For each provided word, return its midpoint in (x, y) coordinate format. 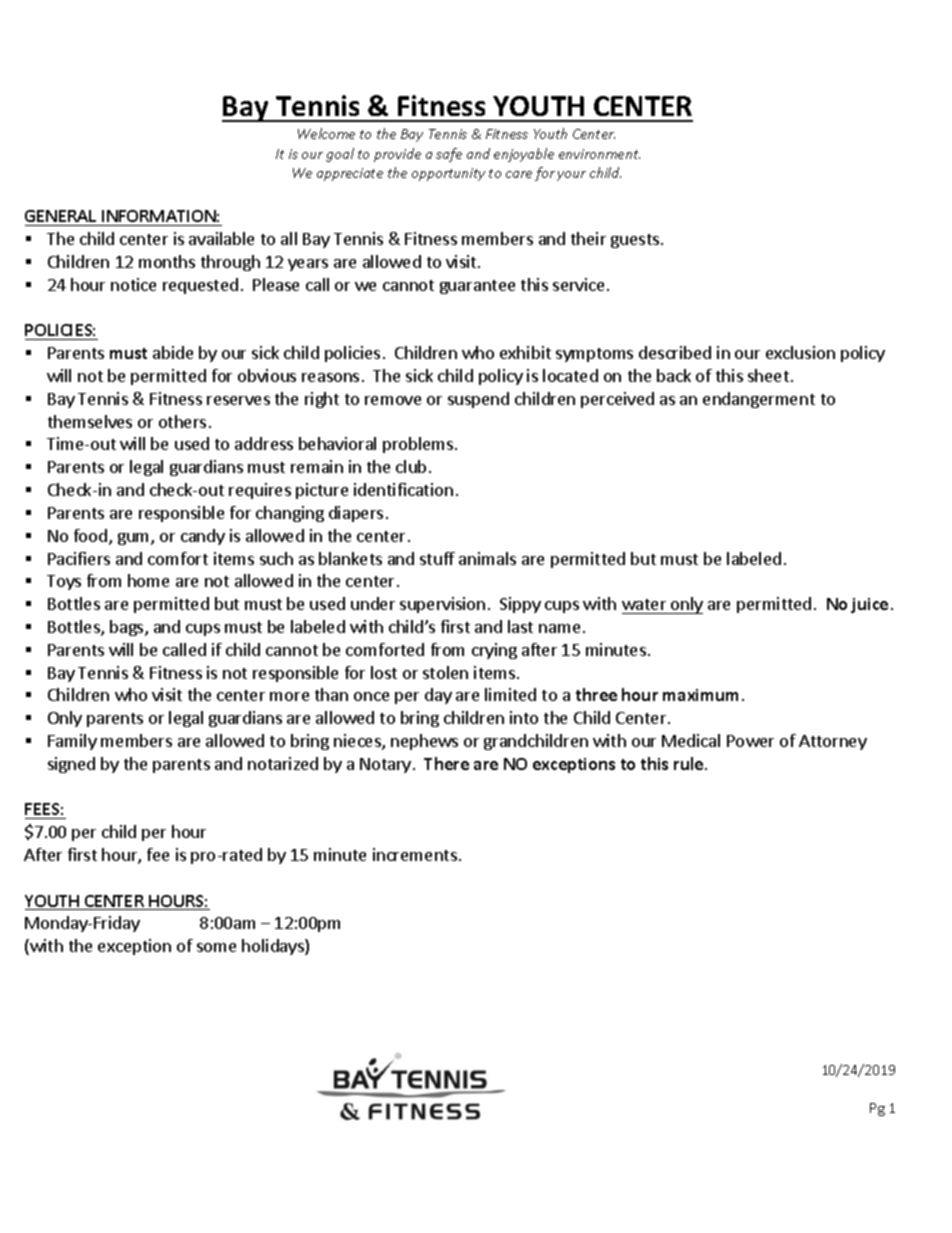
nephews (424, 742)
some (216, 947)
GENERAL (62, 218)
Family (72, 742)
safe (449, 155)
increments (415, 854)
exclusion (800, 352)
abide (173, 352)
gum (135, 539)
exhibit (525, 352)
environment (599, 154)
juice (869, 605)
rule (690, 763)
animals (487, 558)
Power (750, 741)
